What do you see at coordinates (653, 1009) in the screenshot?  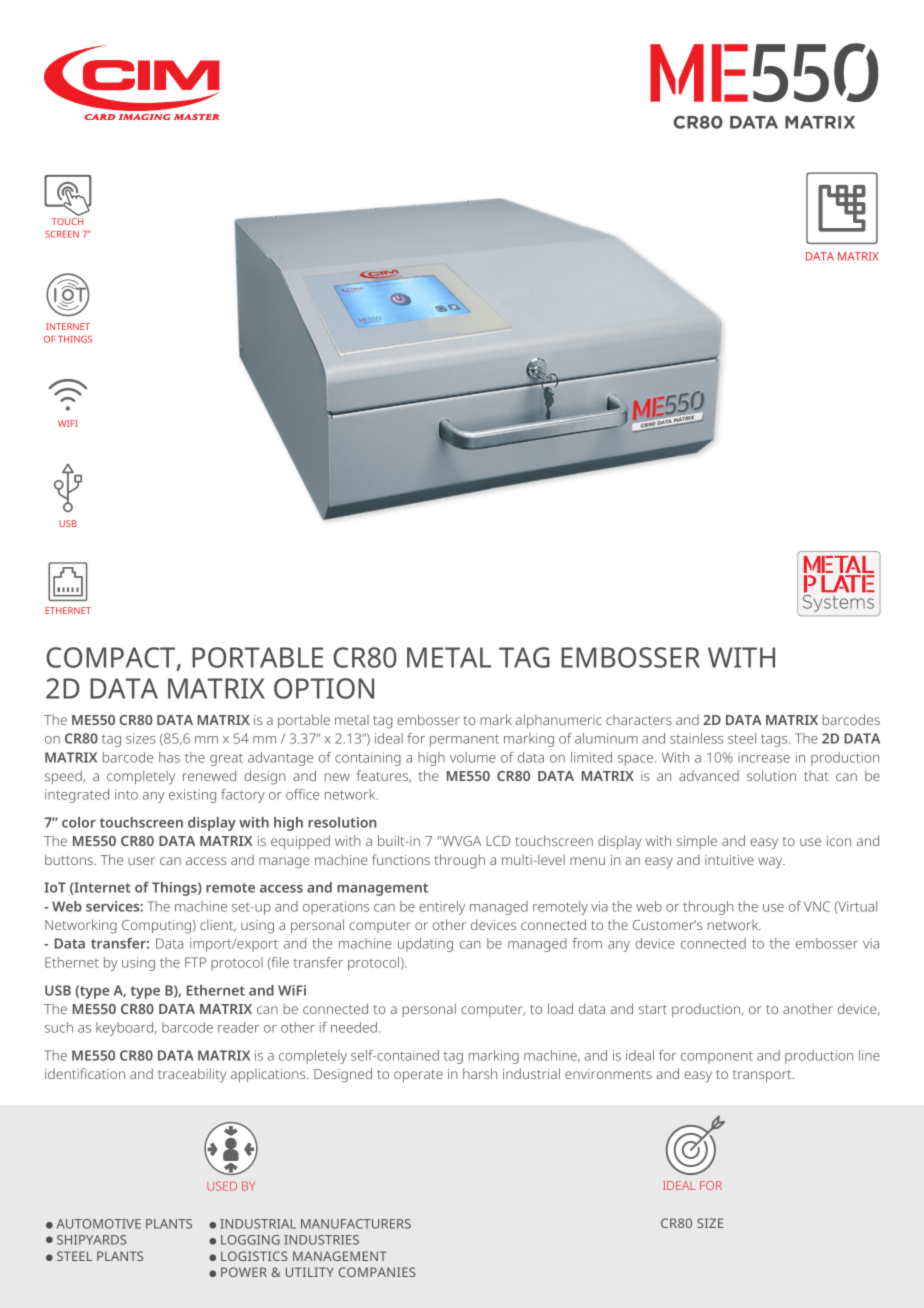 I see `start` at bounding box center [653, 1009].
